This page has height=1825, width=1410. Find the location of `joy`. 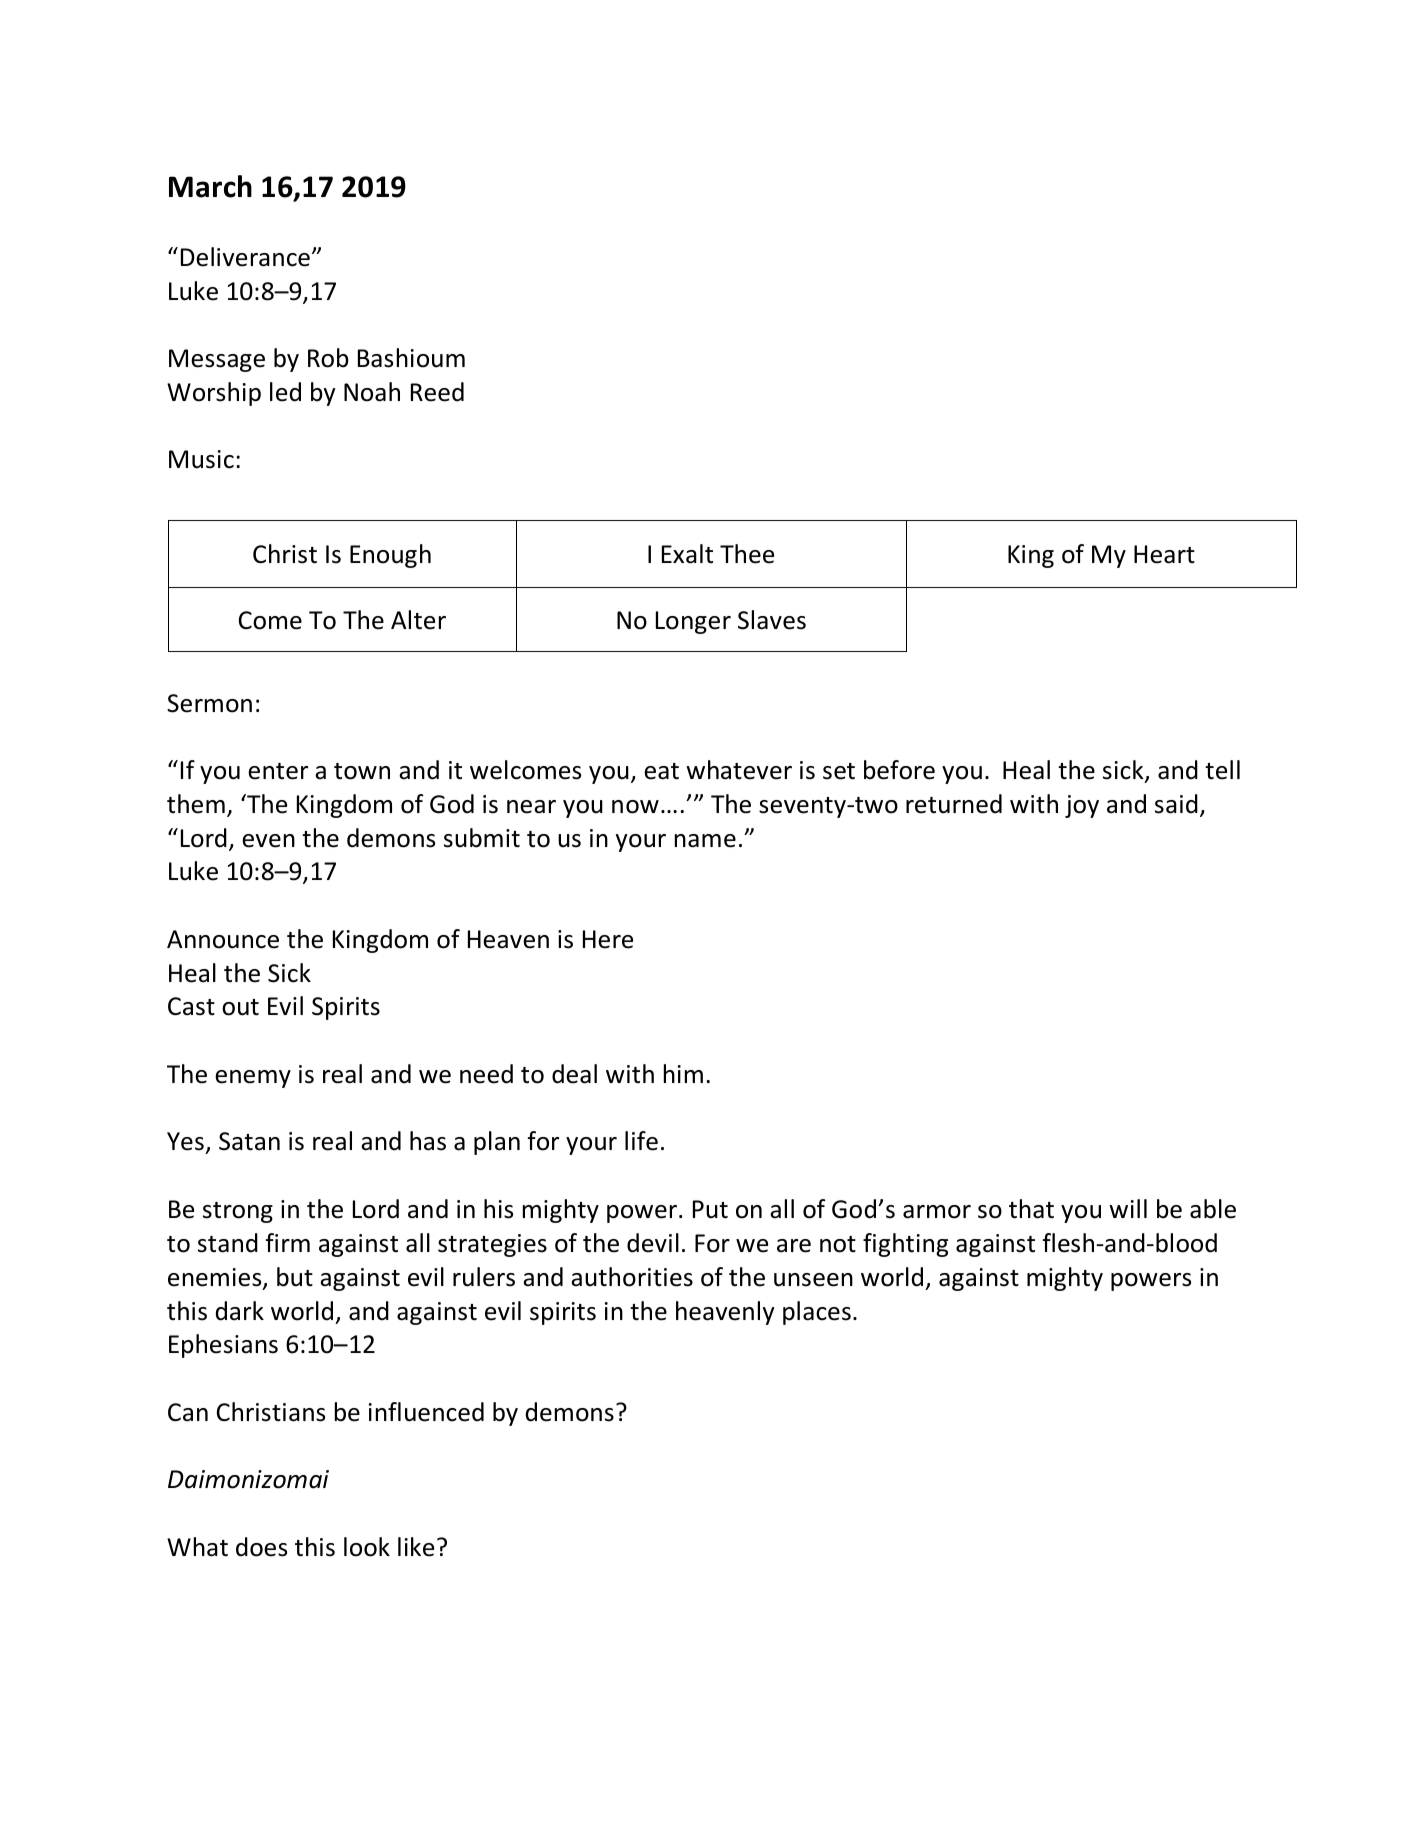

joy is located at coordinates (1082, 806).
